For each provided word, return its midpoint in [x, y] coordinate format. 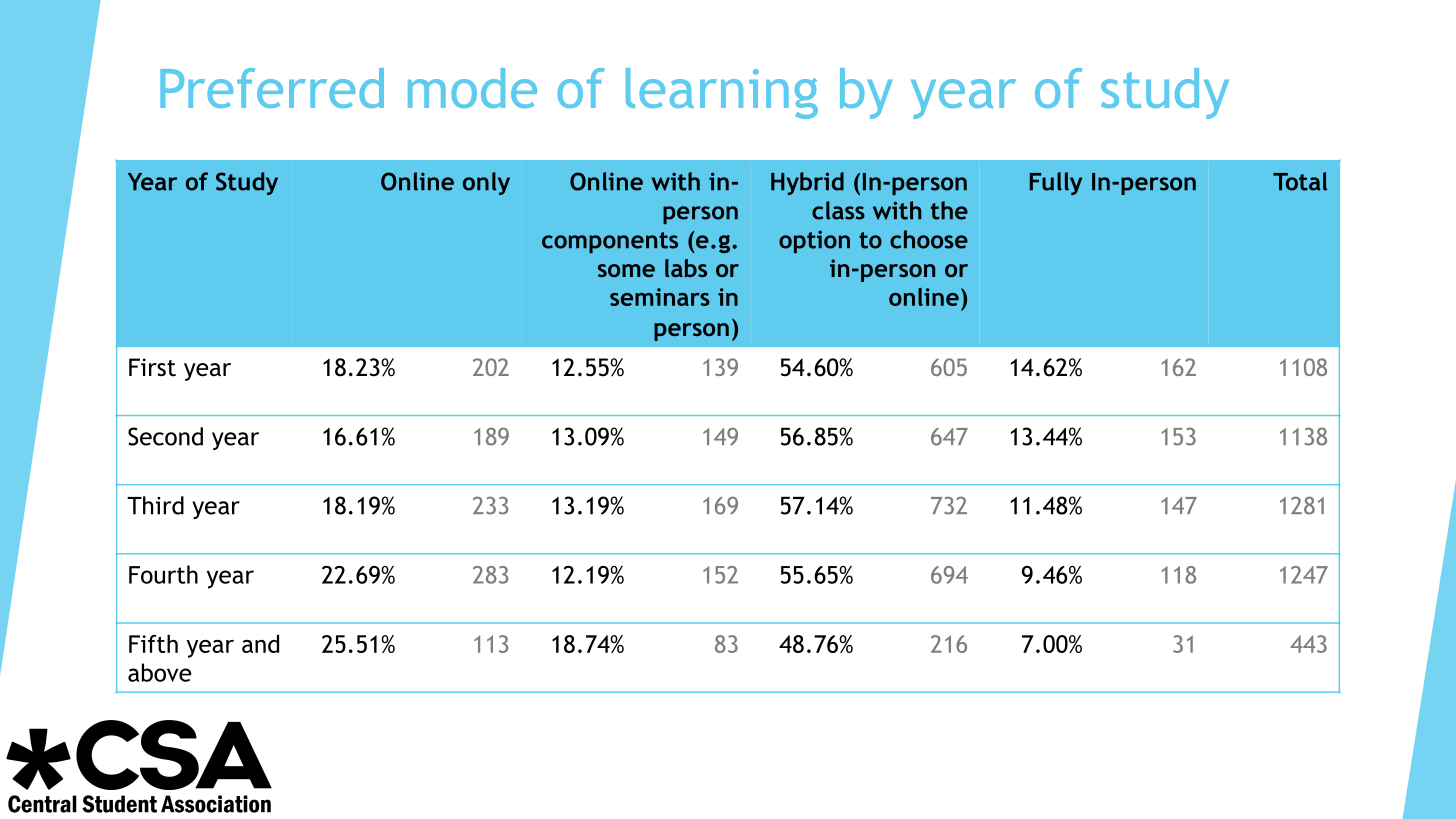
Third [155, 505]
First [152, 367]
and [260, 644]
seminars [660, 297]
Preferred [272, 88]
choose [929, 239]
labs [686, 268]
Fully [1056, 183]
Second [165, 436]
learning [722, 93]
